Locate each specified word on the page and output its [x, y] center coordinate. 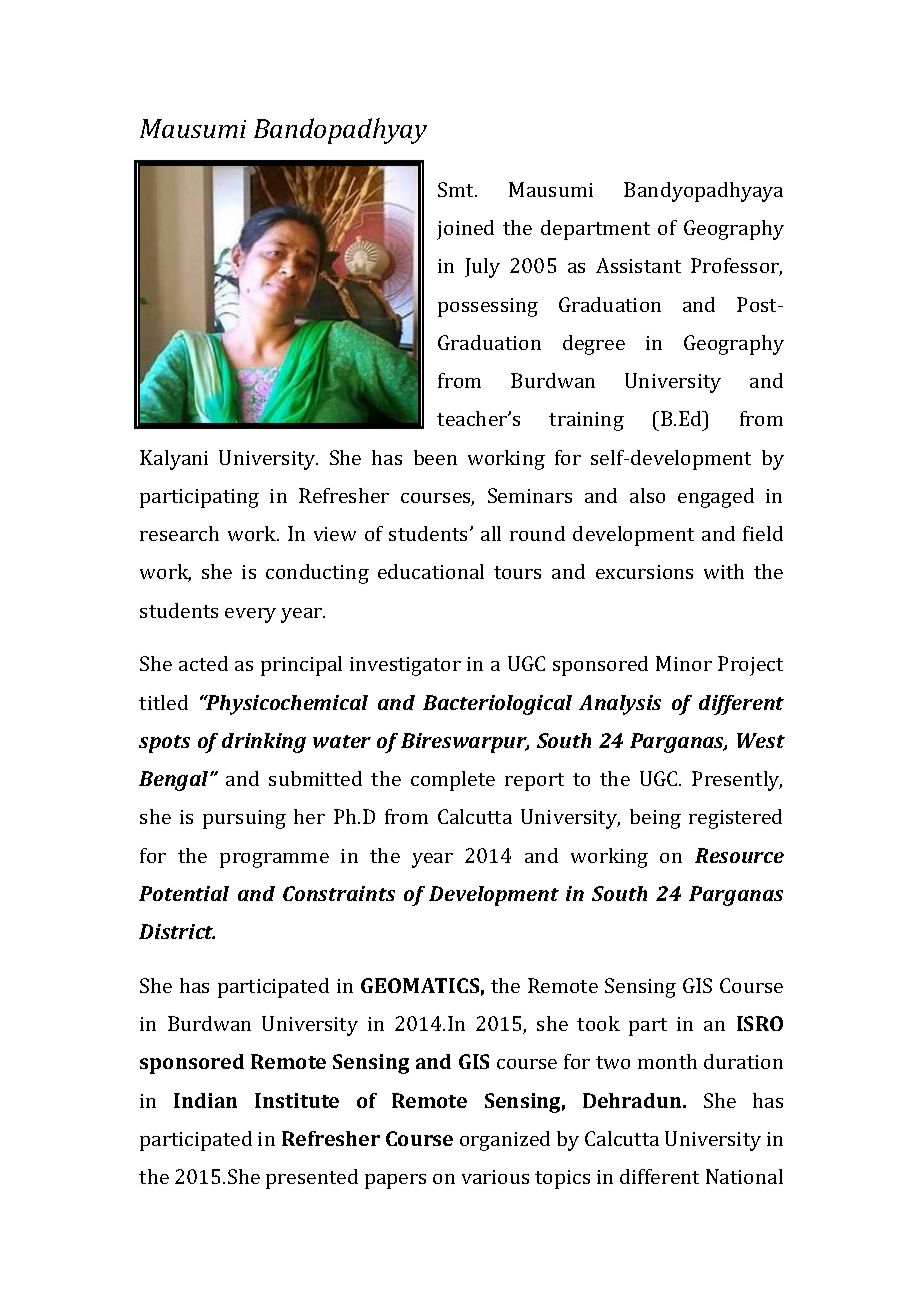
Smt [457, 189]
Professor [736, 267]
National [744, 1176]
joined [465, 230]
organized [505, 1141]
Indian [205, 1100]
